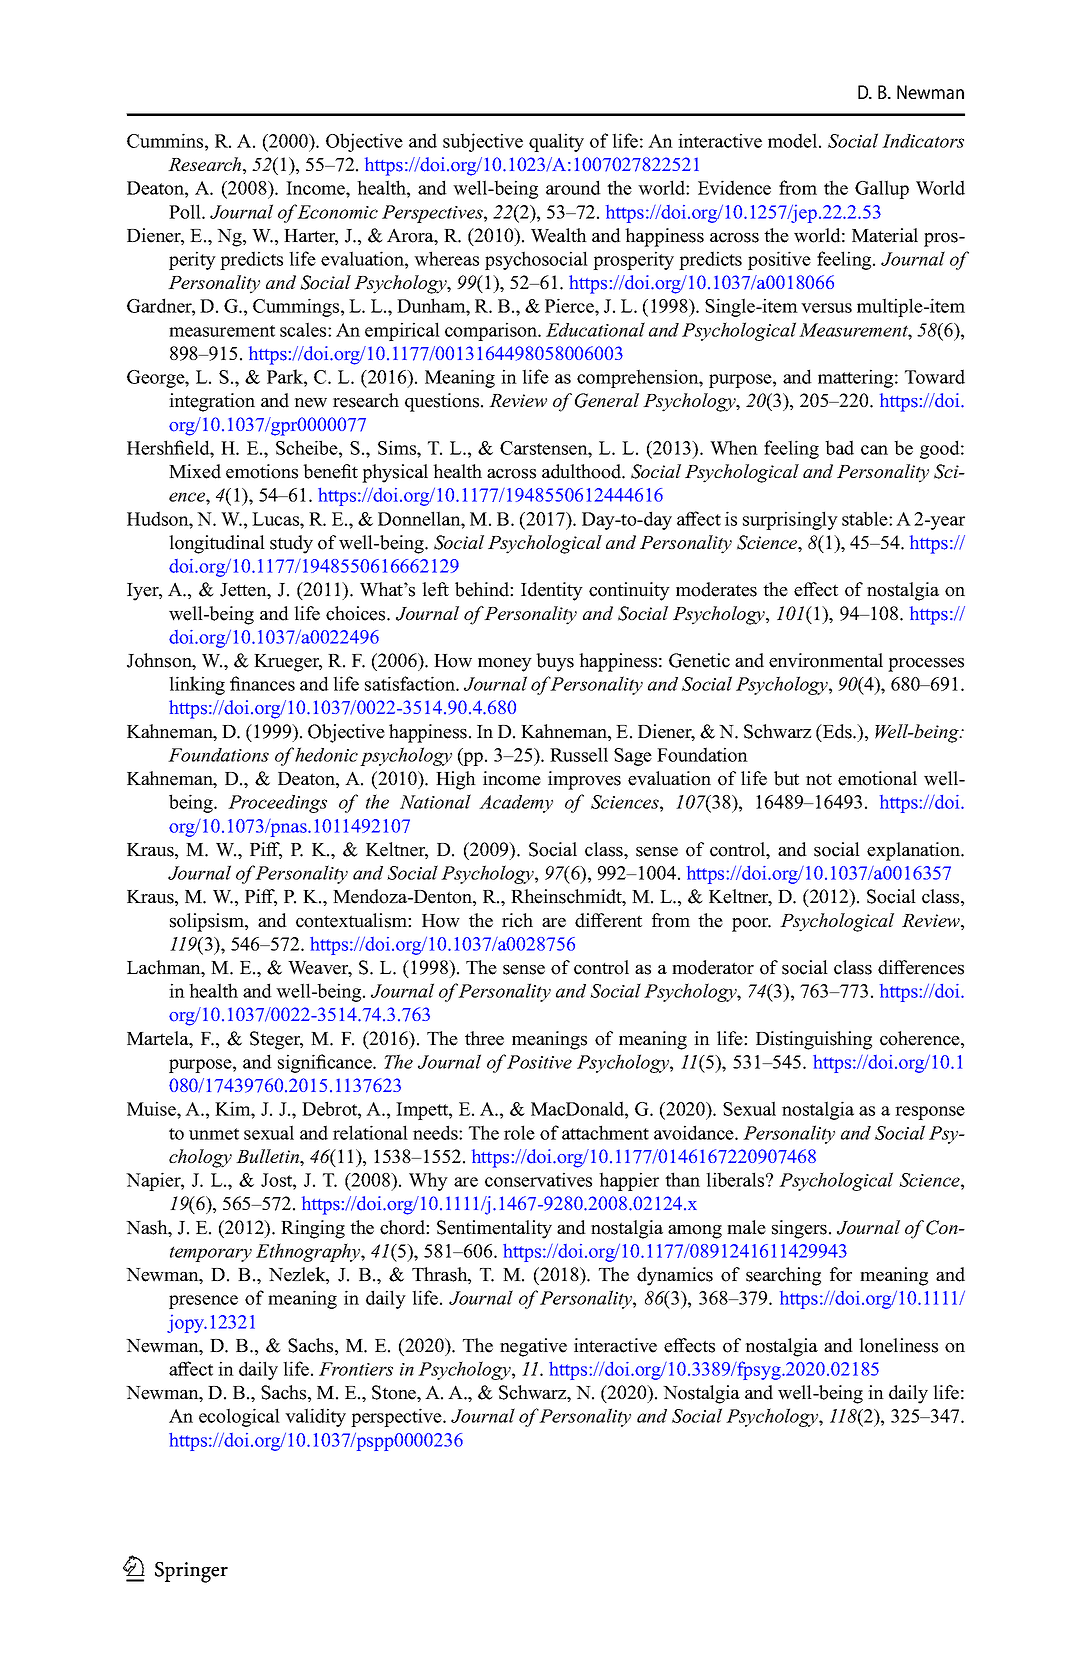 Image resolution: width=1092 pixels, height=1656 pixels. I want to click on emotions, so click(262, 471).
